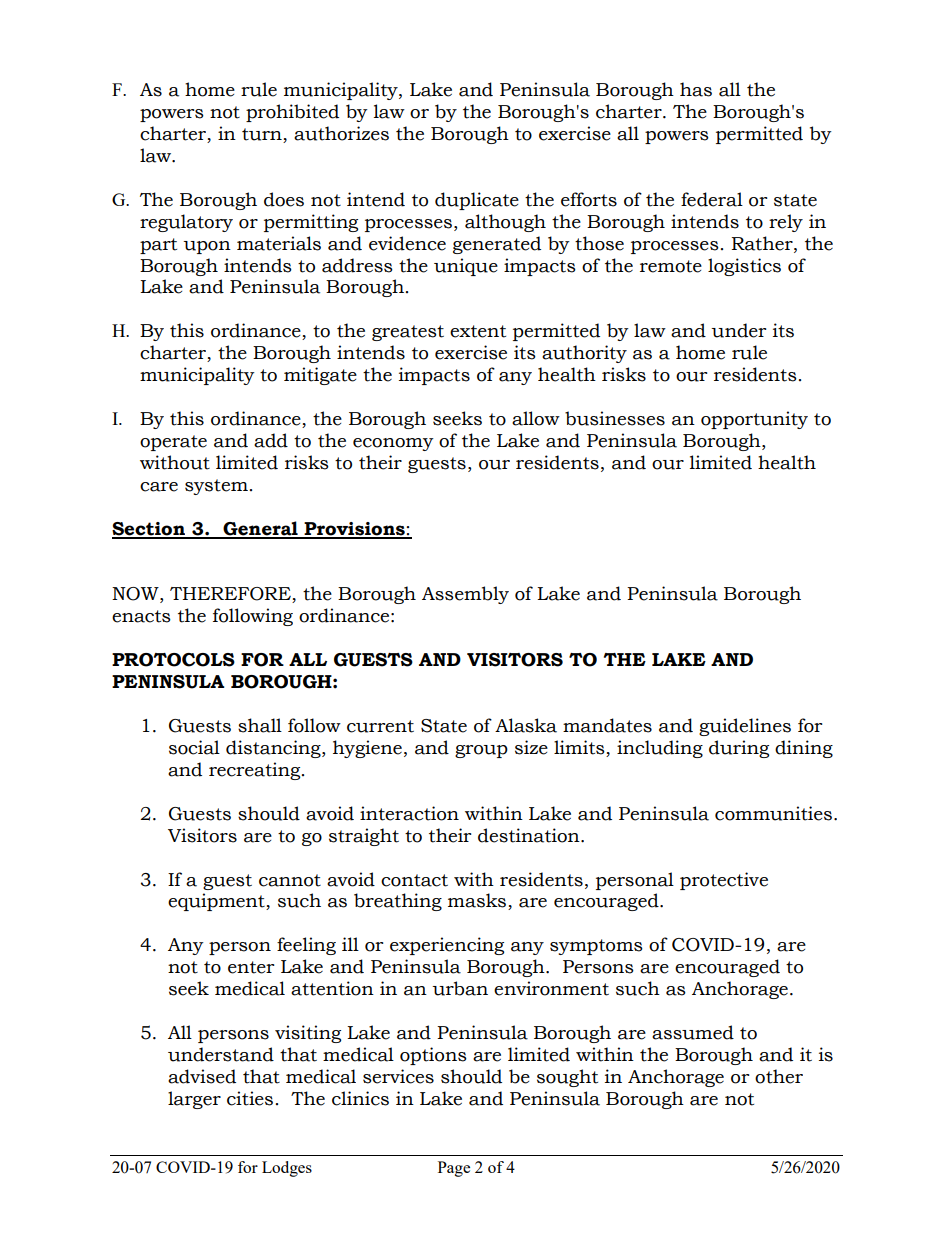 The image size is (952, 1233). What do you see at coordinates (724, 881) in the image?
I see `protective` at bounding box center [724, 881].
